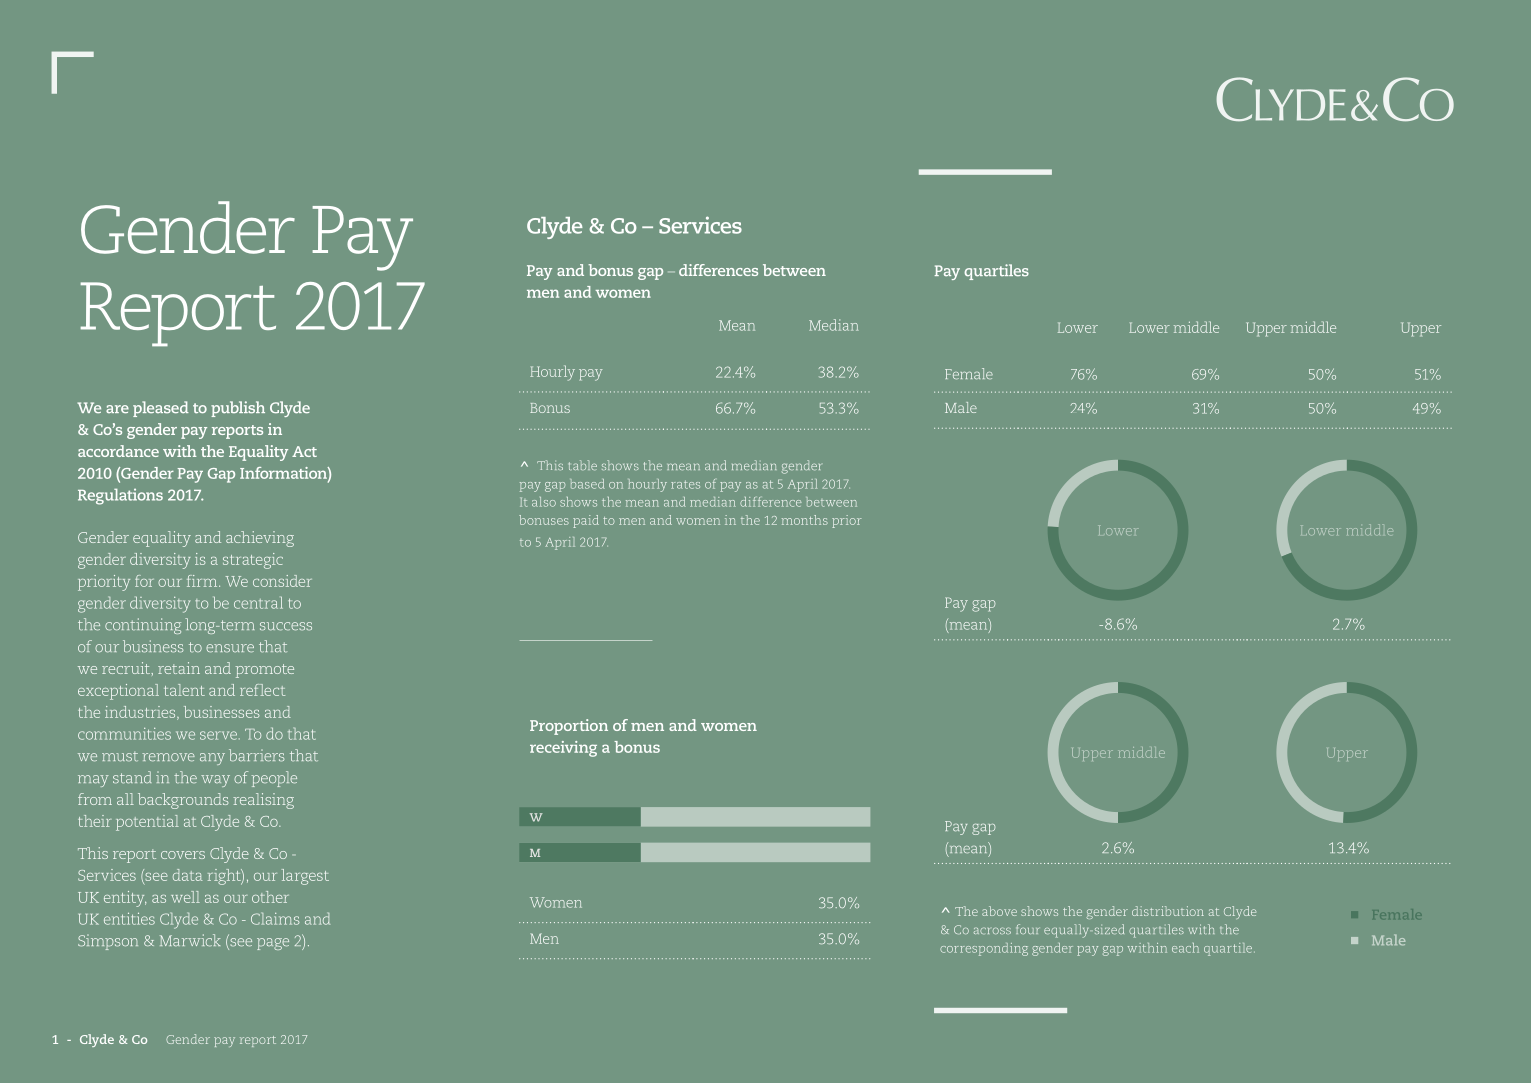  Describe the element at coordinates (274, 779) in the screenshot. I see `people` at that location.
